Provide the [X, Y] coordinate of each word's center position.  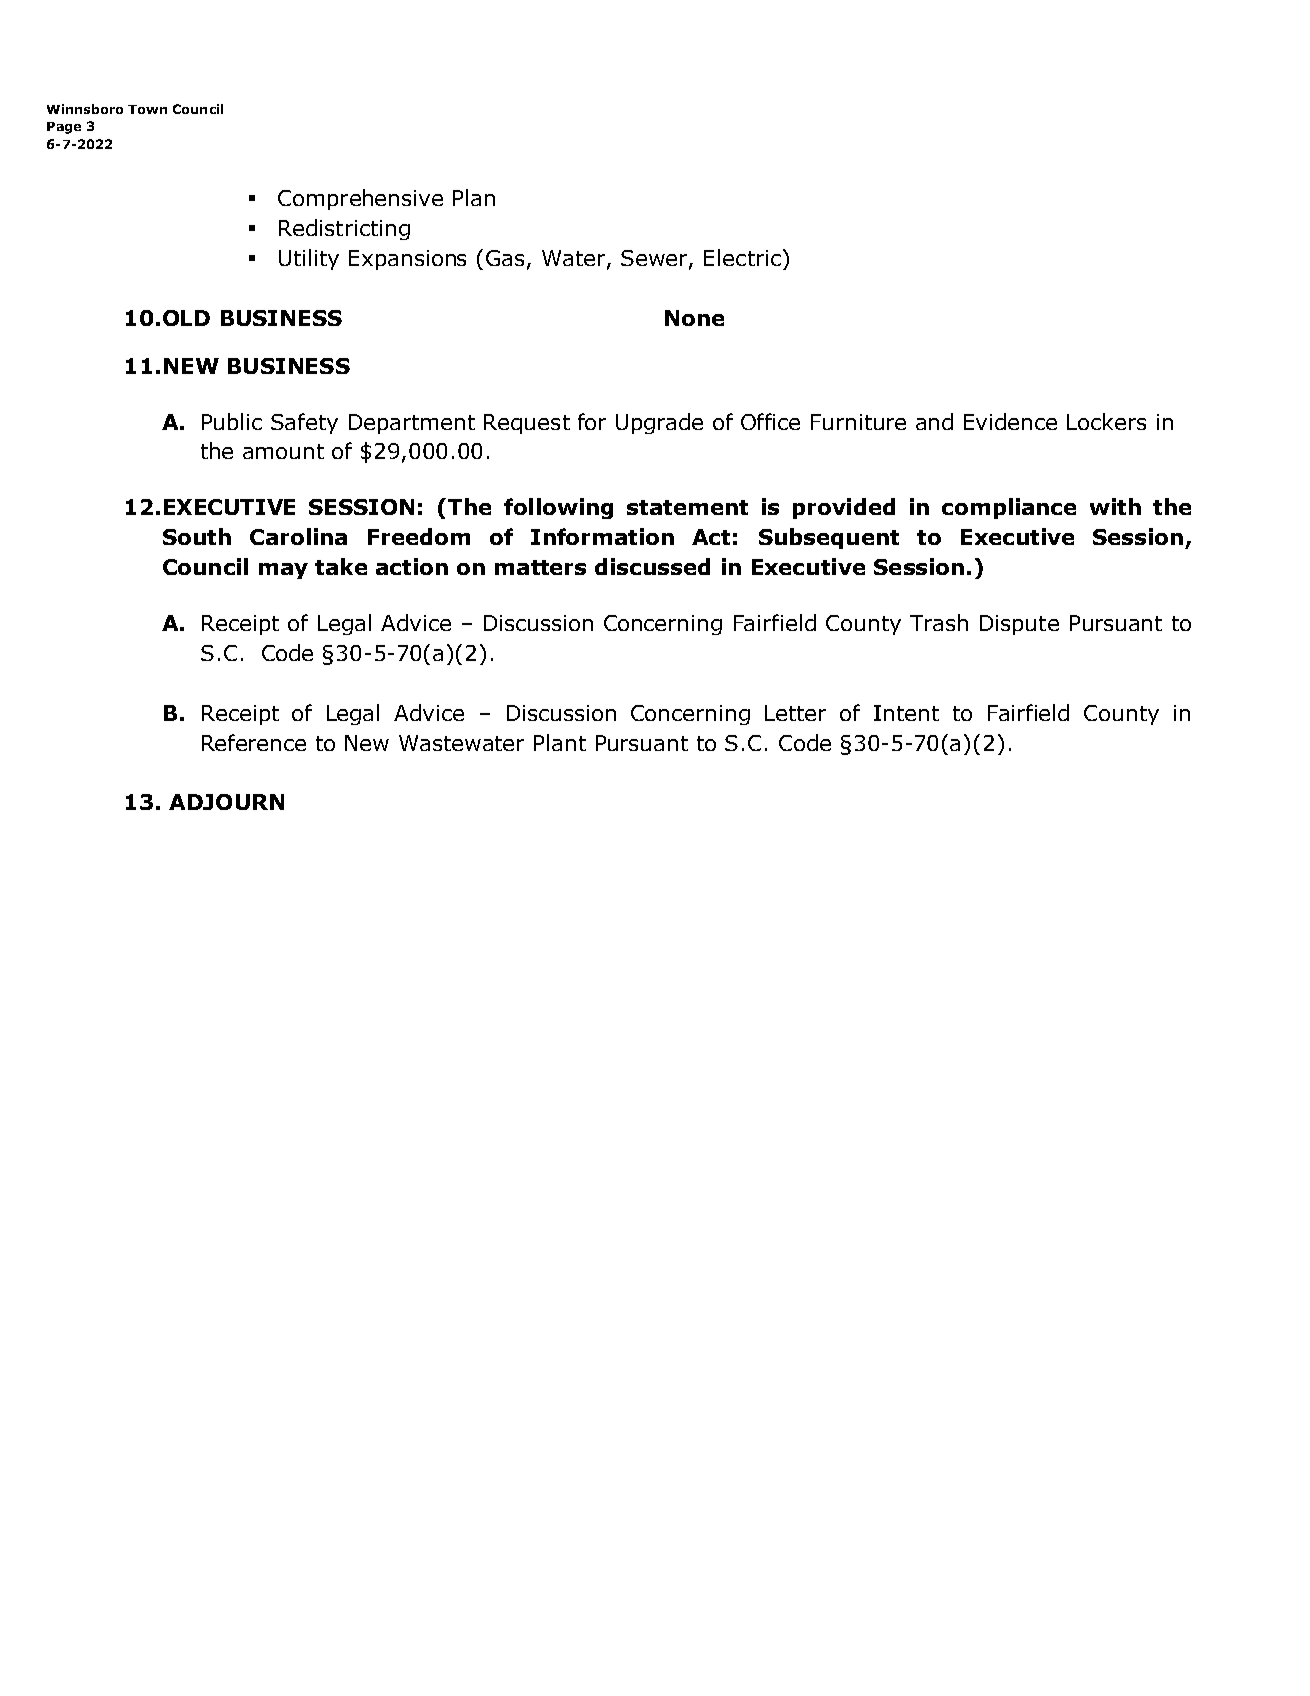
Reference [254, 742]
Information [602, 536]
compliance [1009, 508]
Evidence [1010, 421]
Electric [742, 257]
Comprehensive [360, 199]
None [694, 318]
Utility [309, 259]
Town [147, 109]
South [197, 536]
